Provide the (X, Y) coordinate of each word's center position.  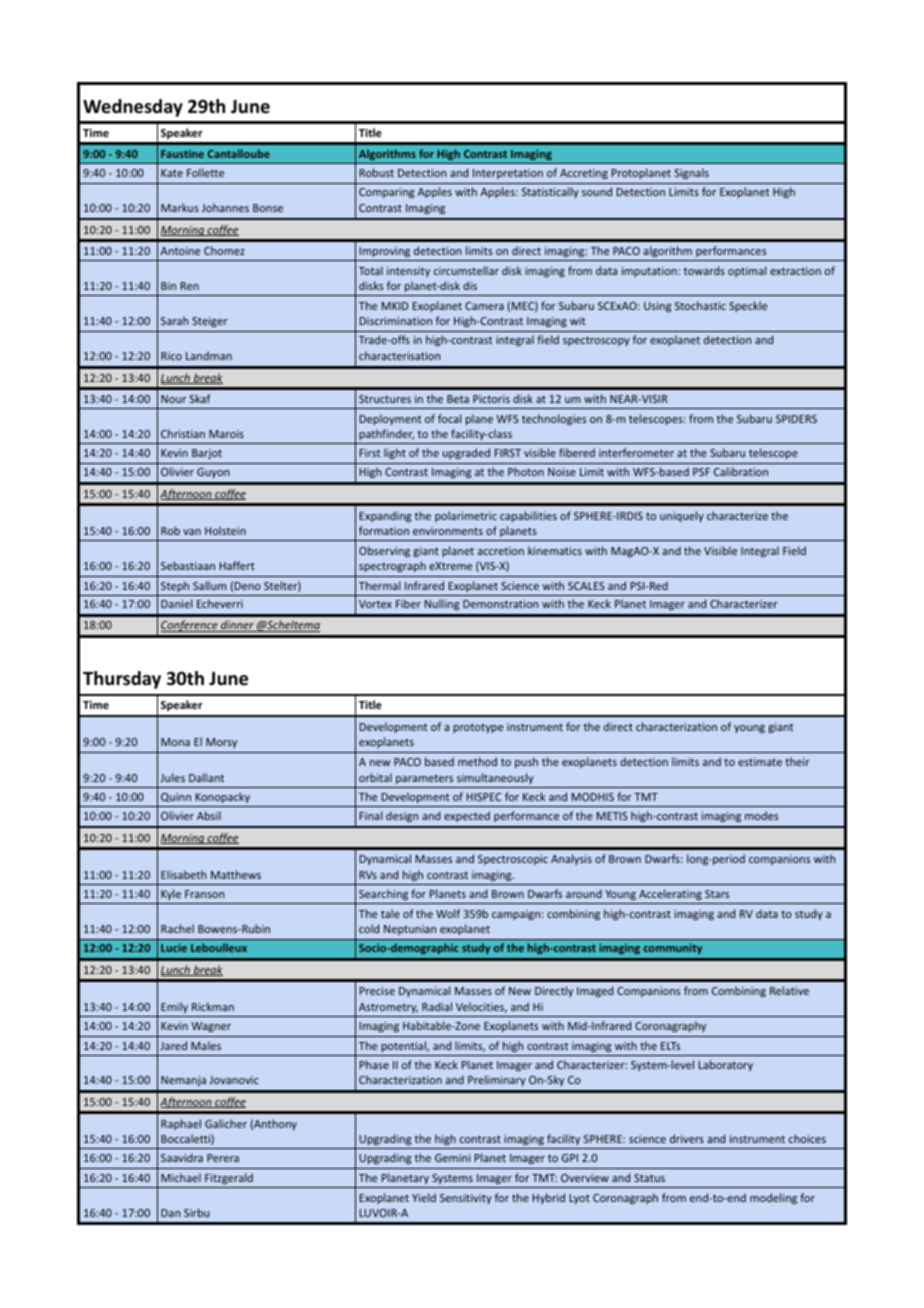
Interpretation (508, 174)
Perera (223, 1158)
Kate (172, 173)
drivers (687, 1138)
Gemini (453, 1158)
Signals (692, 173)
